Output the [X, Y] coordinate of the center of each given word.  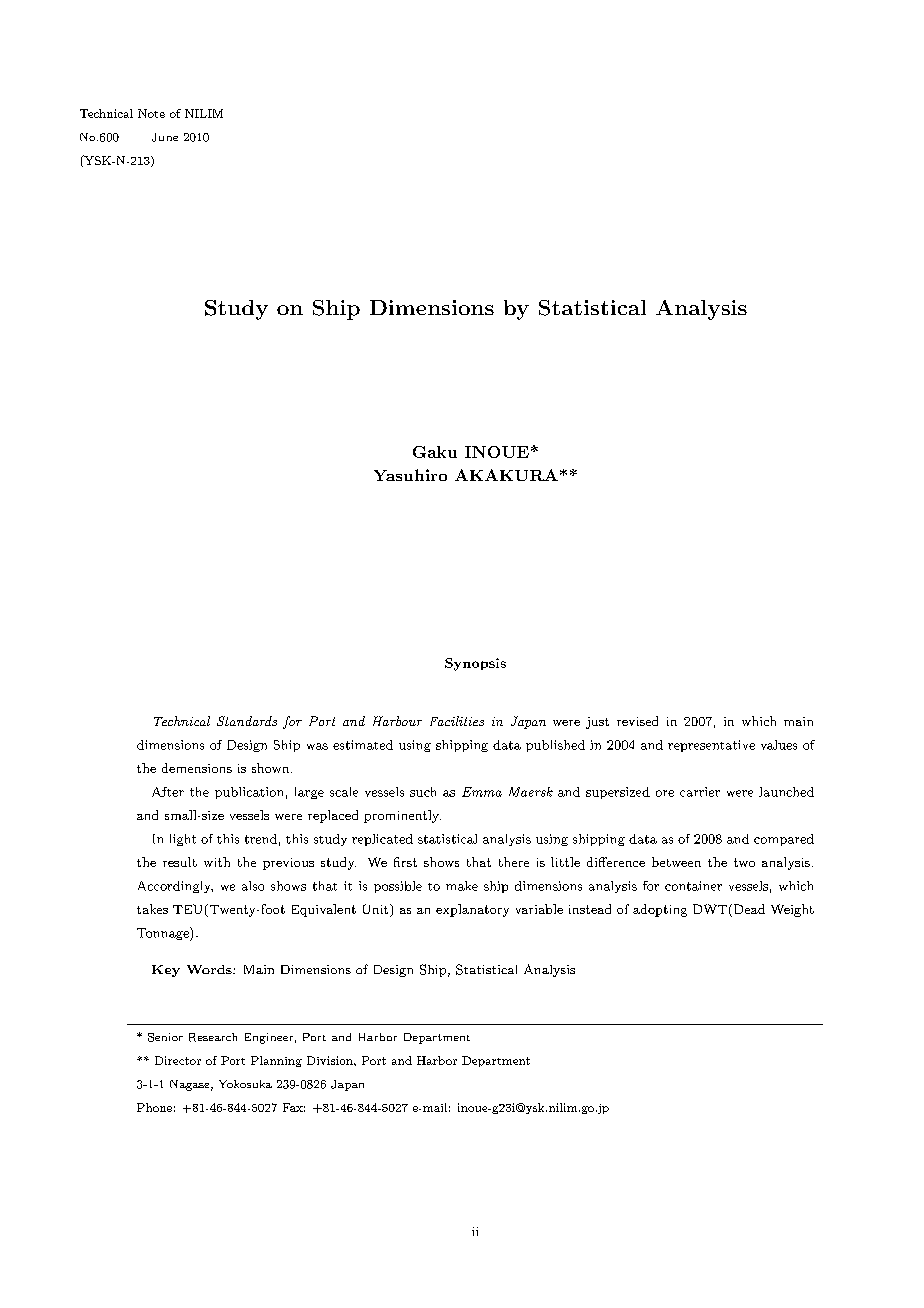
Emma [482, 792]
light [183, 840]
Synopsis [475, 664]
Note [151, 113]
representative [711, 746]
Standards [247, 721]
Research [213, 1037]
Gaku [435, 452]
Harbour [397, 721]
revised [637, 721]
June [165, 137]
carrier [700, 792]
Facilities [457, 721]
